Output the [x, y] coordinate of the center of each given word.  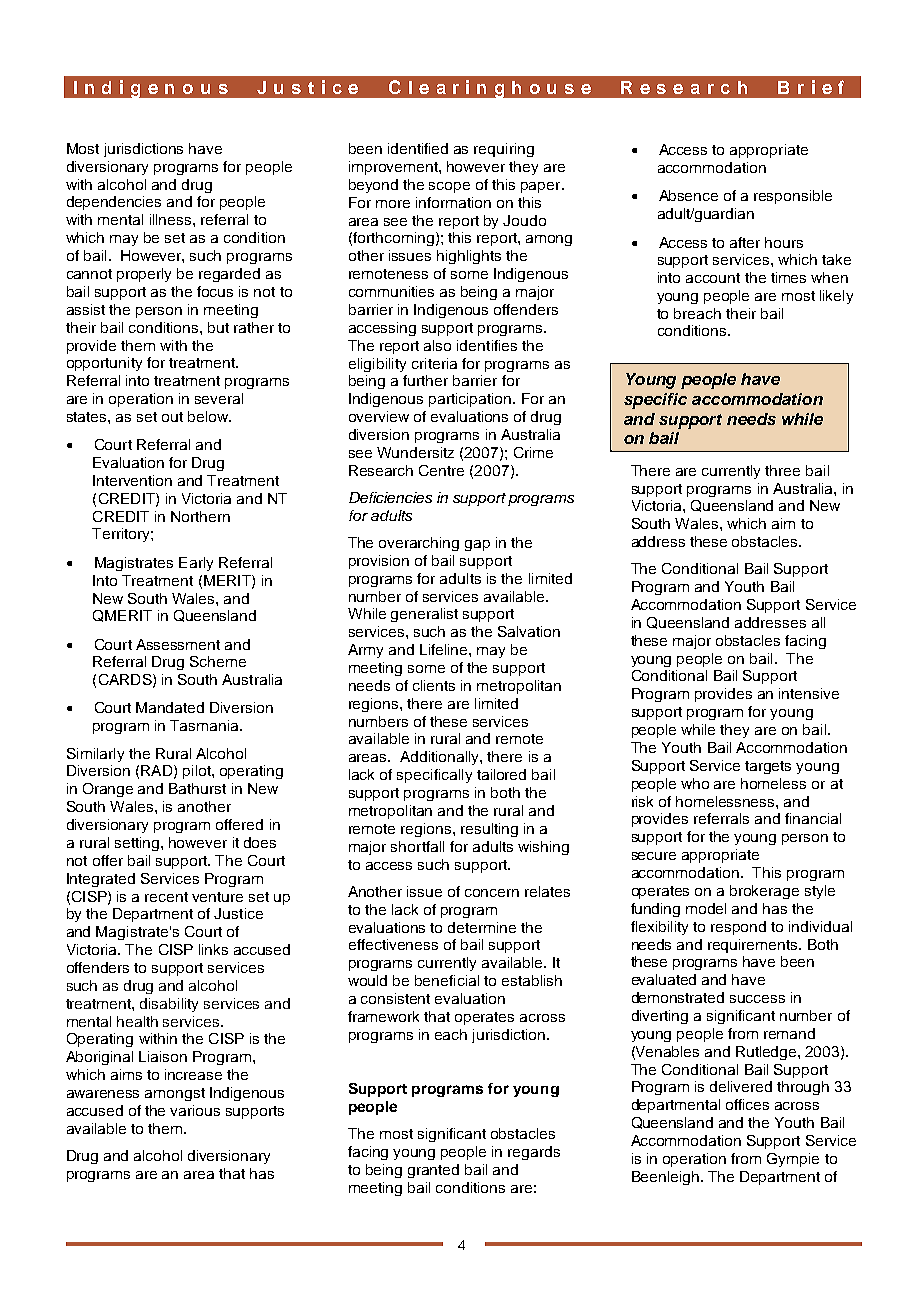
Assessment [178, 644]
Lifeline [445, 649]
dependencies [114, 203]
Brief [811, 87]
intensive [809, 693]
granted [433, 1171]
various [195, 1110]
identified [418, 148]
